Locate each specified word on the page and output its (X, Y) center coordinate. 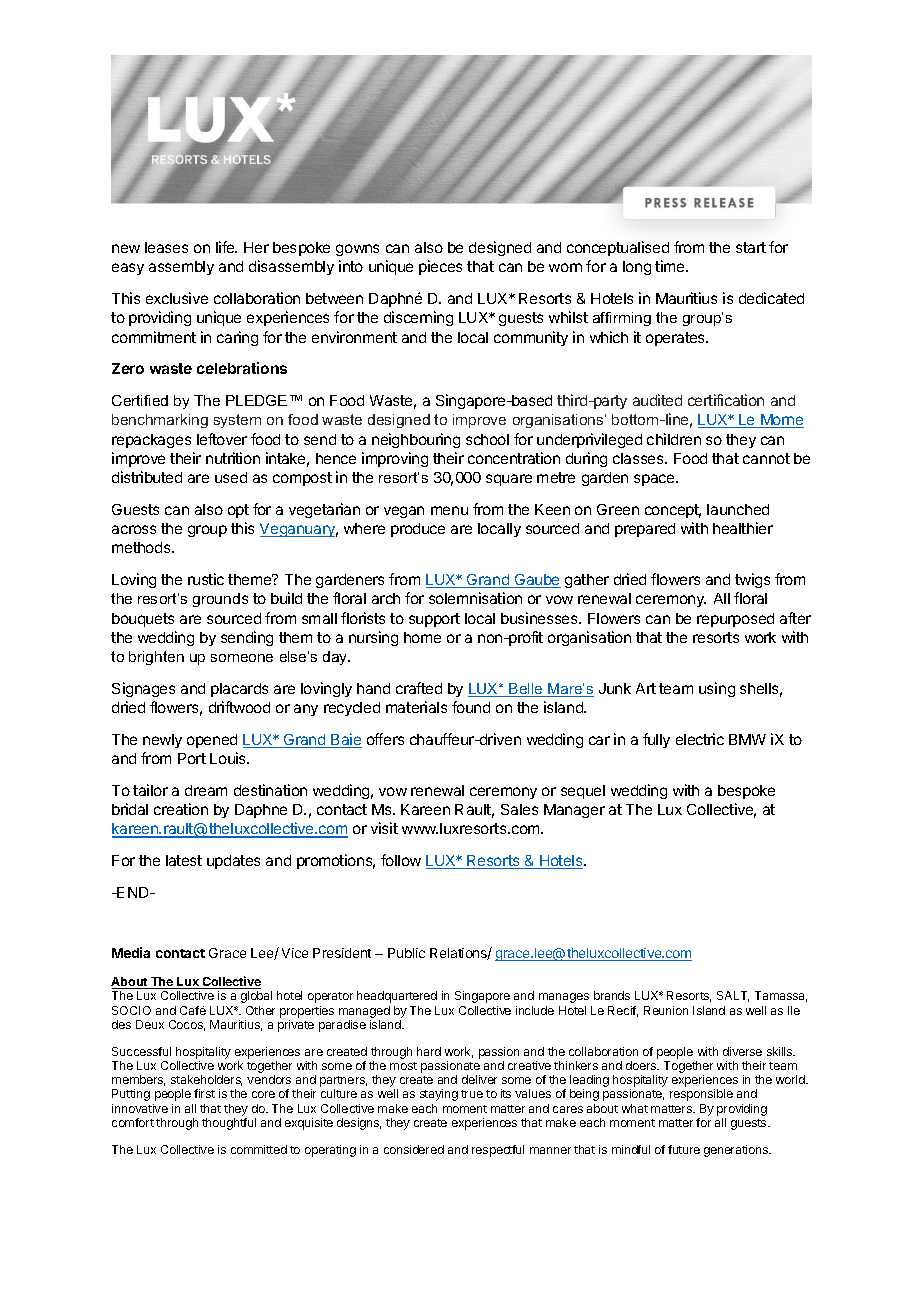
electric (700, 739)
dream (206, 790)
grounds (220, 600)
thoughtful (229, 1124)
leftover (222, 439)
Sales (519, 809)
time (671, 266)
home (422, 637)
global (256, 997)
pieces (440, 267)
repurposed (735, 620)
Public (406, 953)
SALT (733, 996)
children (674, 439)
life (226, 247)
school (487, 439)
